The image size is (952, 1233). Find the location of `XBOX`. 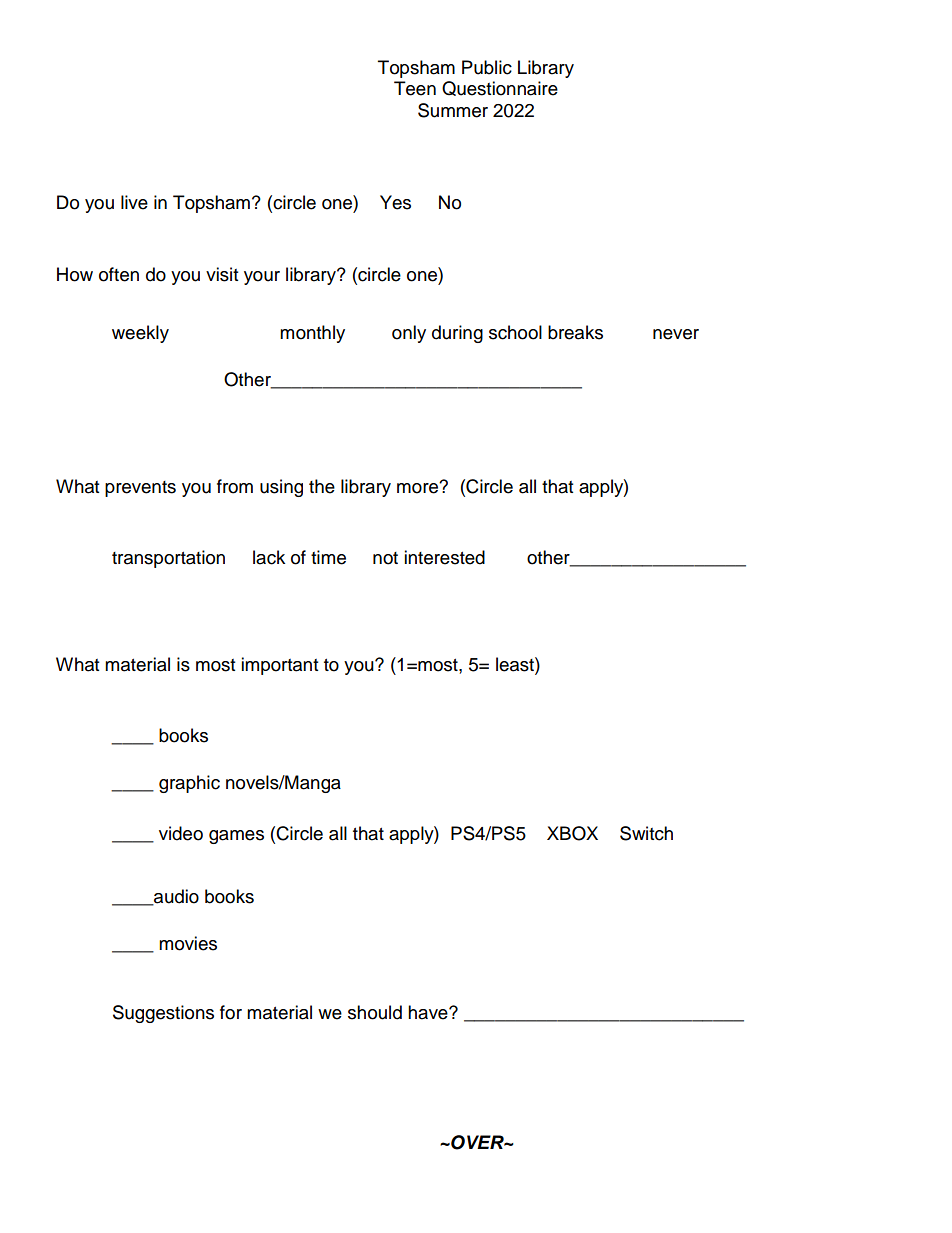

XBOX is located at coordinates (572, 833).
